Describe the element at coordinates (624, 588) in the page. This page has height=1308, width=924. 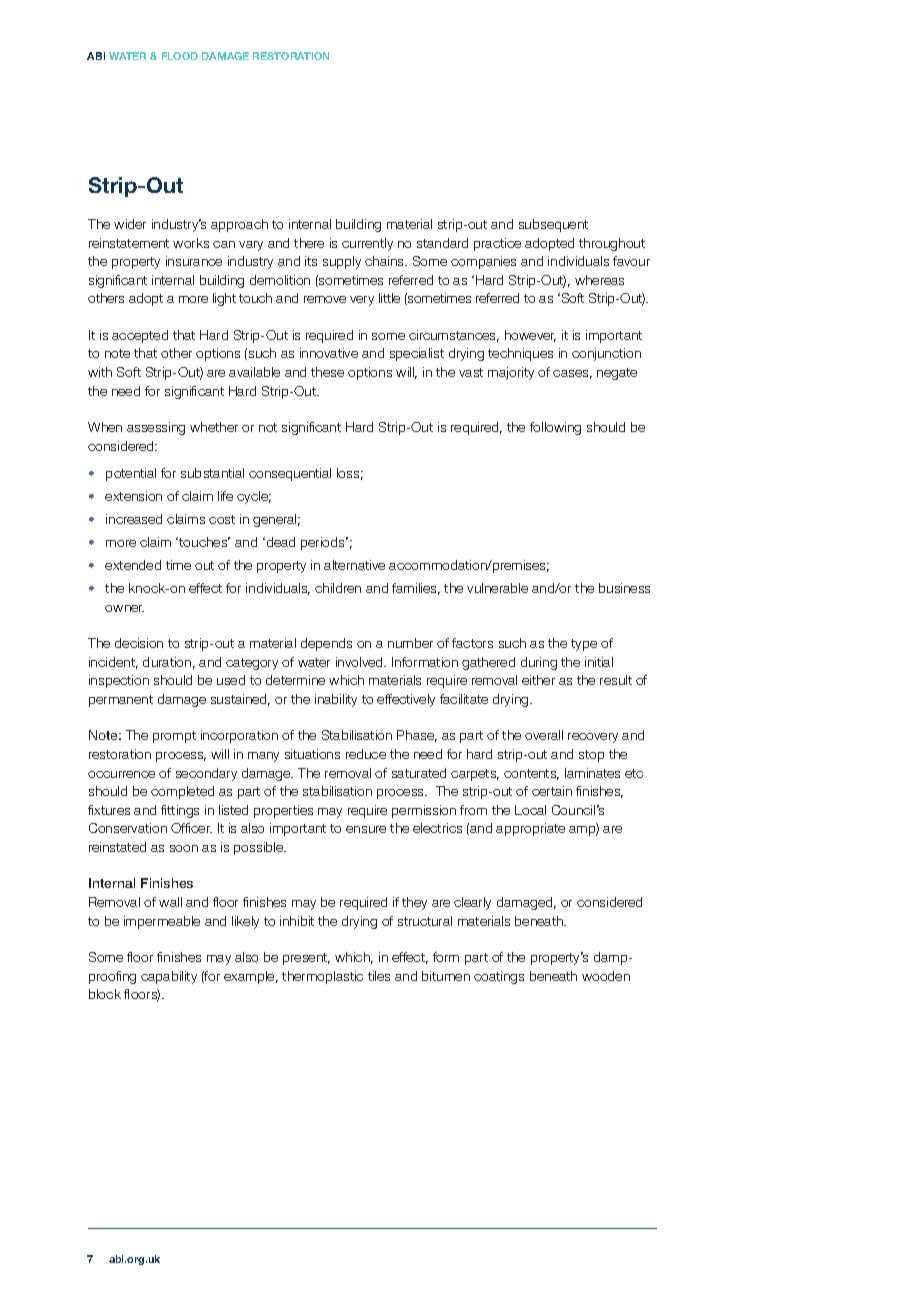
I see `business` at that location.
